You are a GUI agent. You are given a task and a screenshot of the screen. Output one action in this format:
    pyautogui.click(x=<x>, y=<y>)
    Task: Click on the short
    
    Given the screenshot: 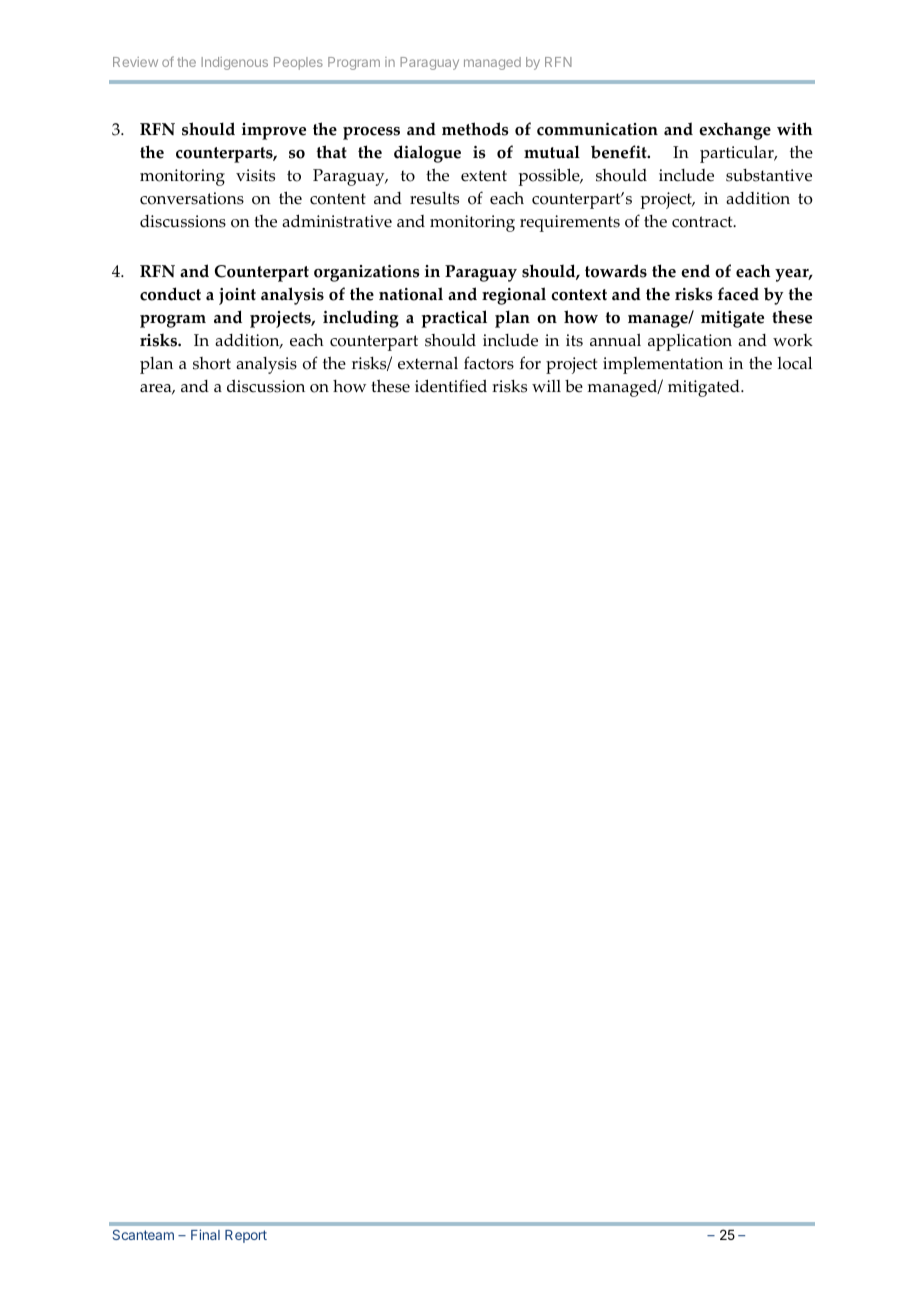 What is the action you would take?
    pyautogui.click(x=212, y=363)
